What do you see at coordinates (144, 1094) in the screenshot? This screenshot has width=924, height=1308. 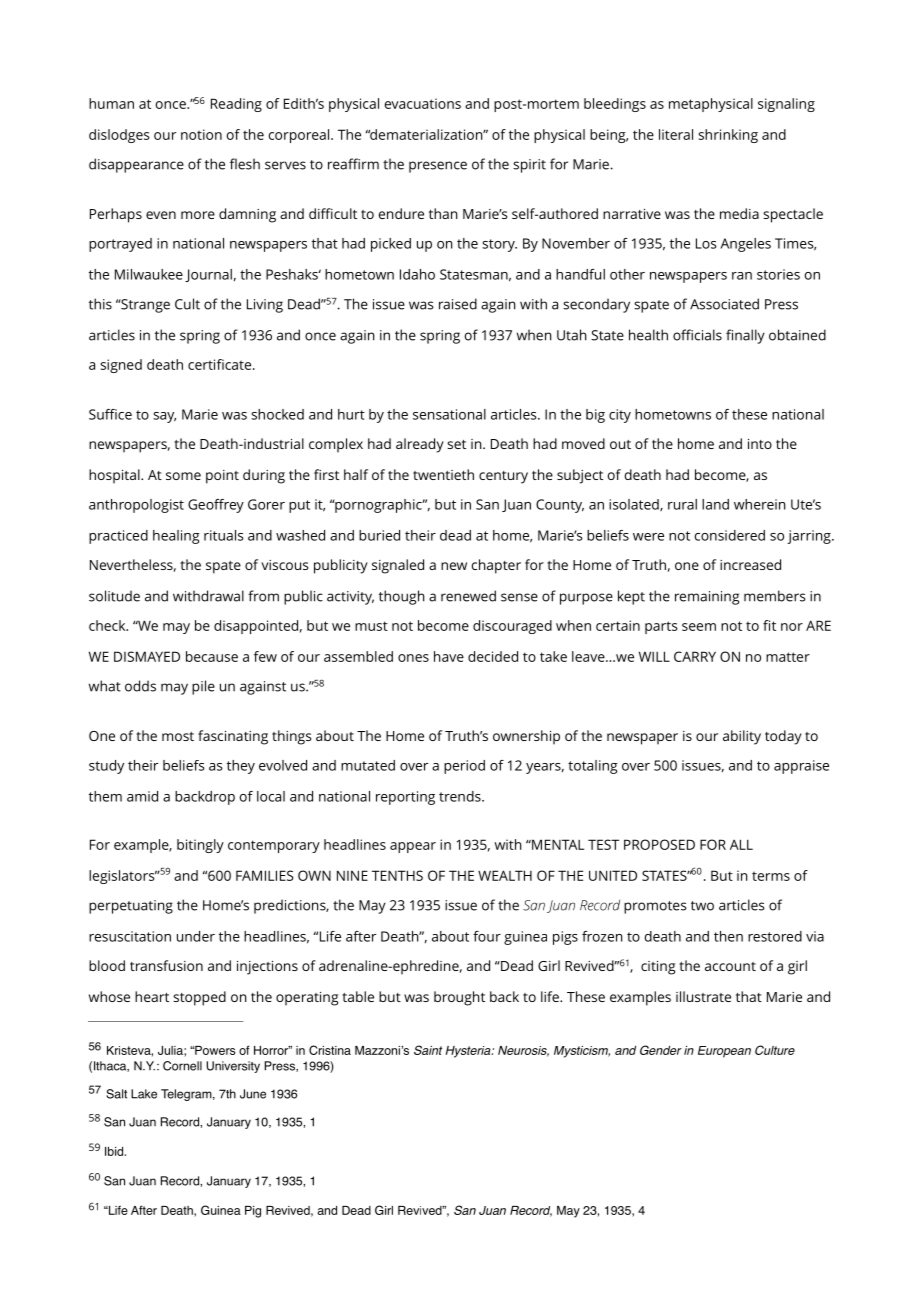 I see `Lake` at bounding box center [144, 1094].
